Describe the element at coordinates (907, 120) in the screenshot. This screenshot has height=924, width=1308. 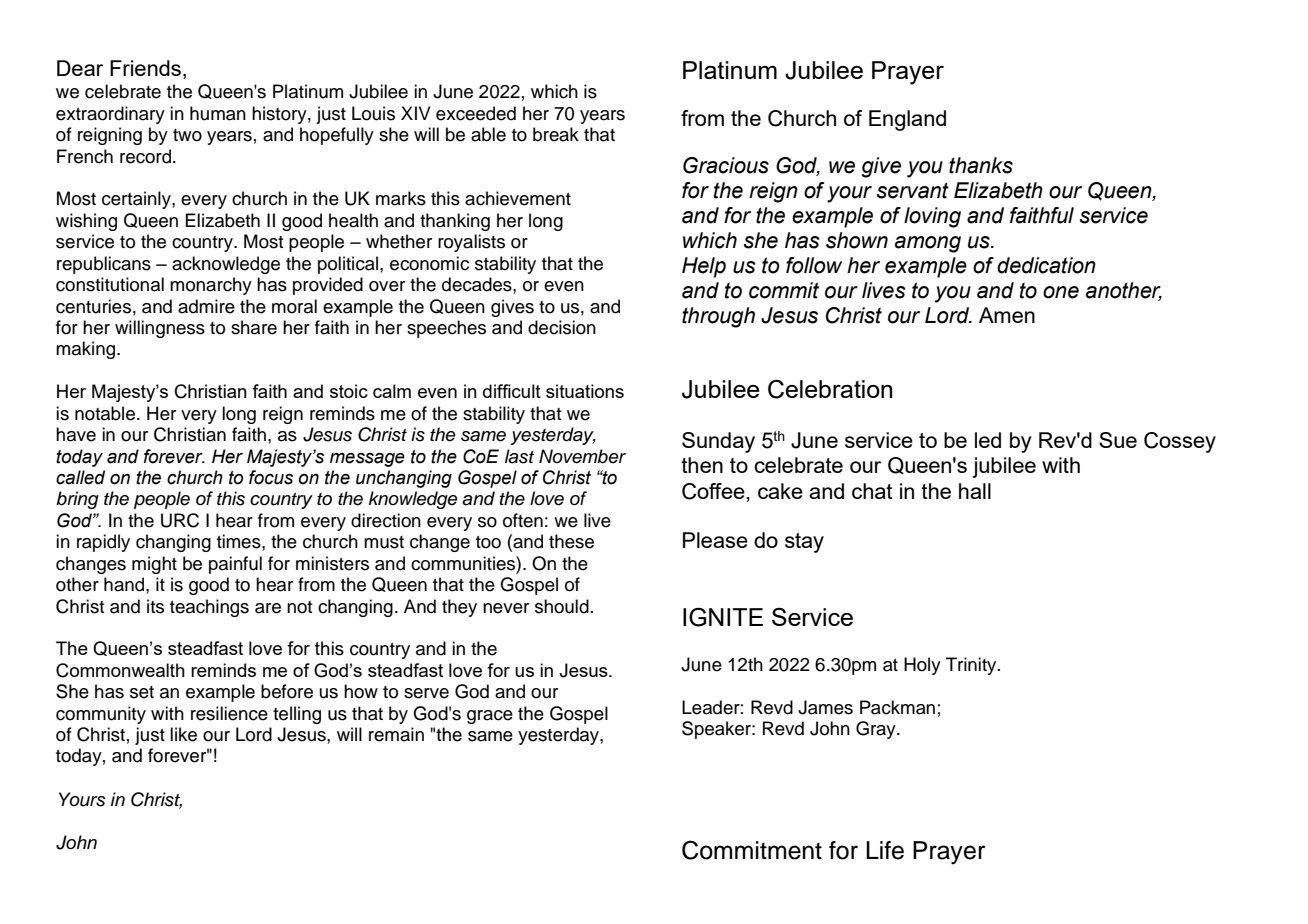
I see `England` at that location.
